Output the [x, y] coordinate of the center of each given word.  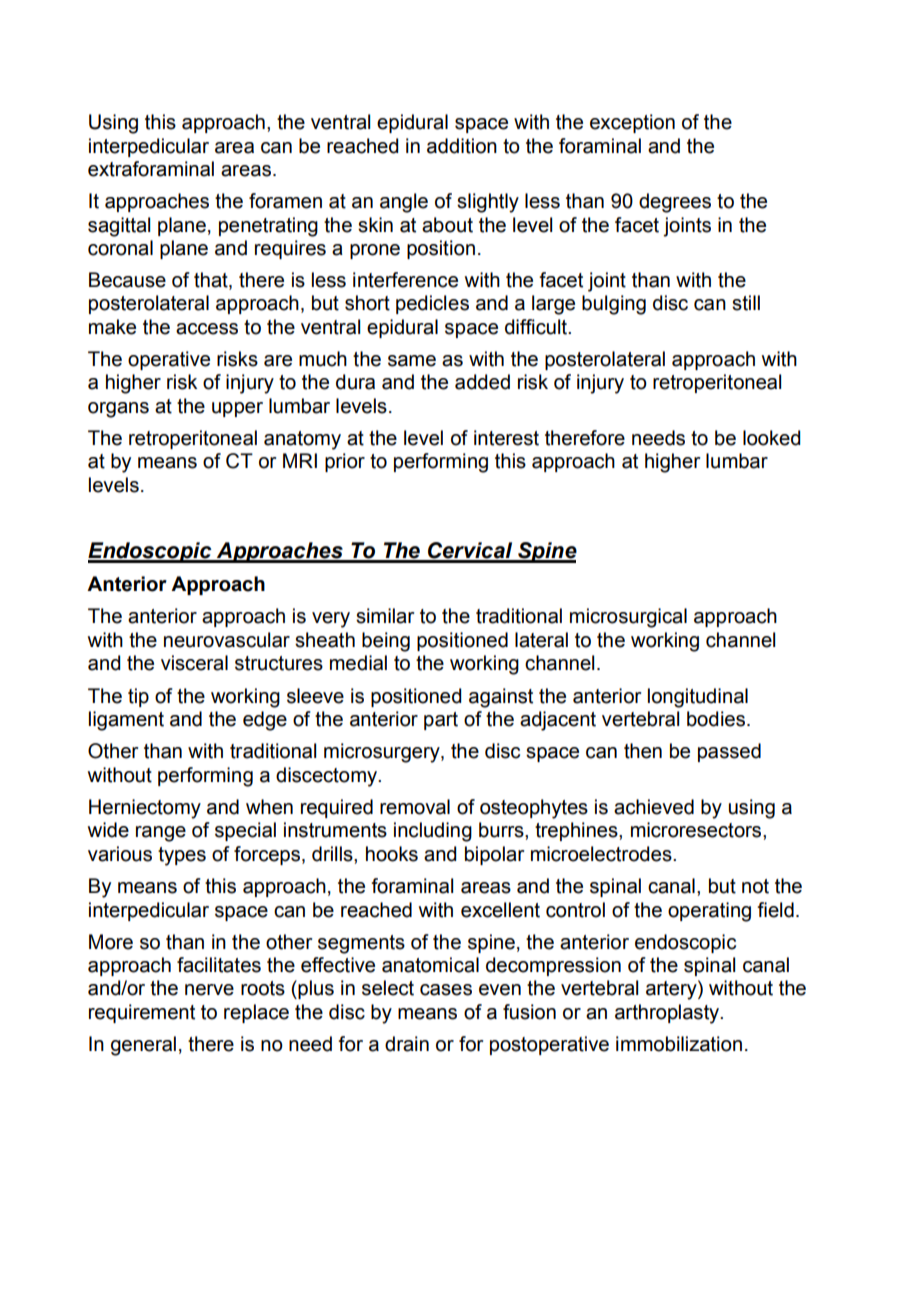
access [207, 329]
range [161, 834]
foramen [285, 201]
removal [415, 807]
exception [632, 123]
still [746, 303]
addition [462, 146]
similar [385, 616]
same [412, 361]
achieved [654, 807]
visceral [194, 663]
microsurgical [628, 618]
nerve [209, 990]
